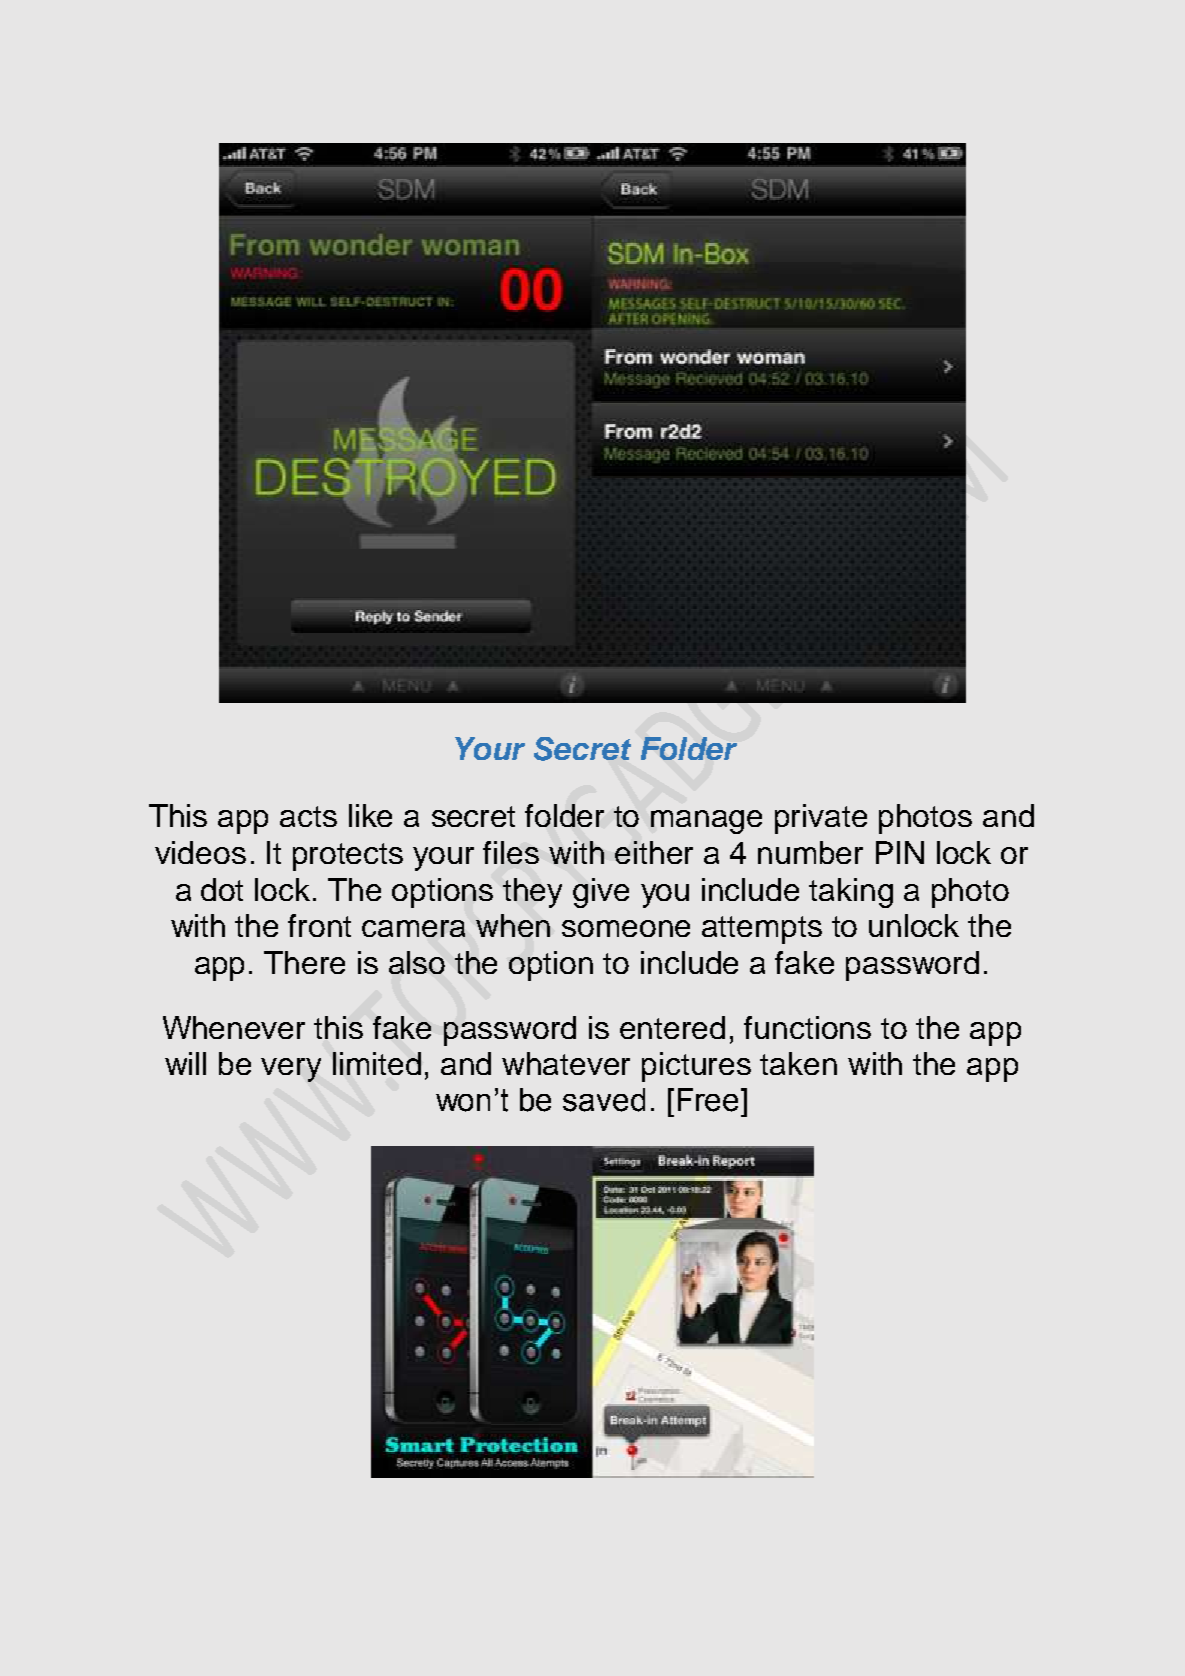  What do you see at coordinates (291, 1070) in the image?
I see `very` at bounding box center [291, 1070].
